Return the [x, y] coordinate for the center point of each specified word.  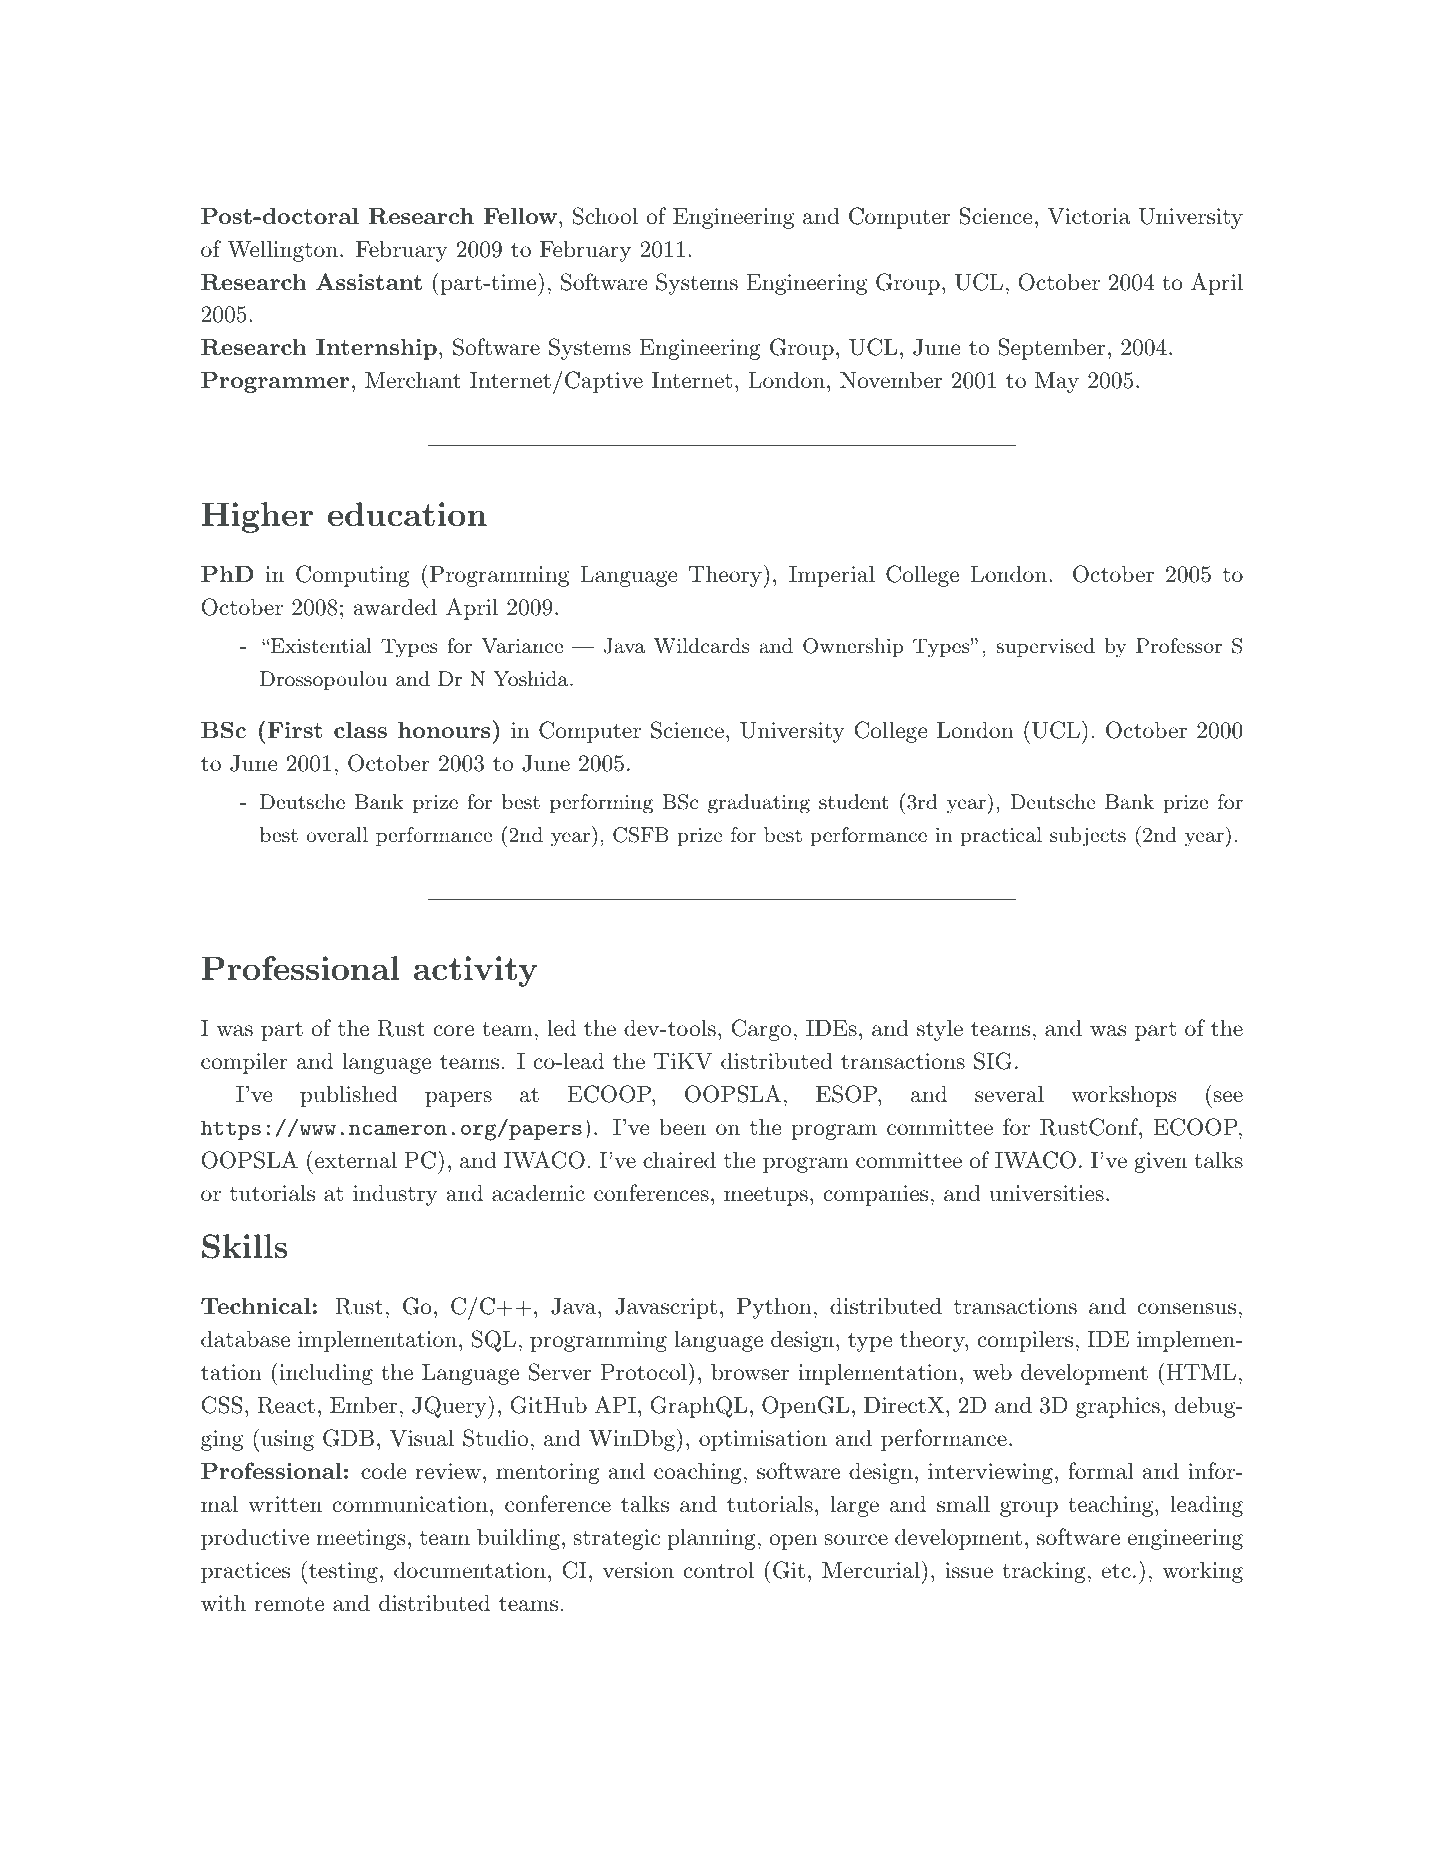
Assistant [369, 281]
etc [1116, 1571]
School [605, 216]
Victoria [1088, 216]
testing [343, 1572]
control [719, 1570]
